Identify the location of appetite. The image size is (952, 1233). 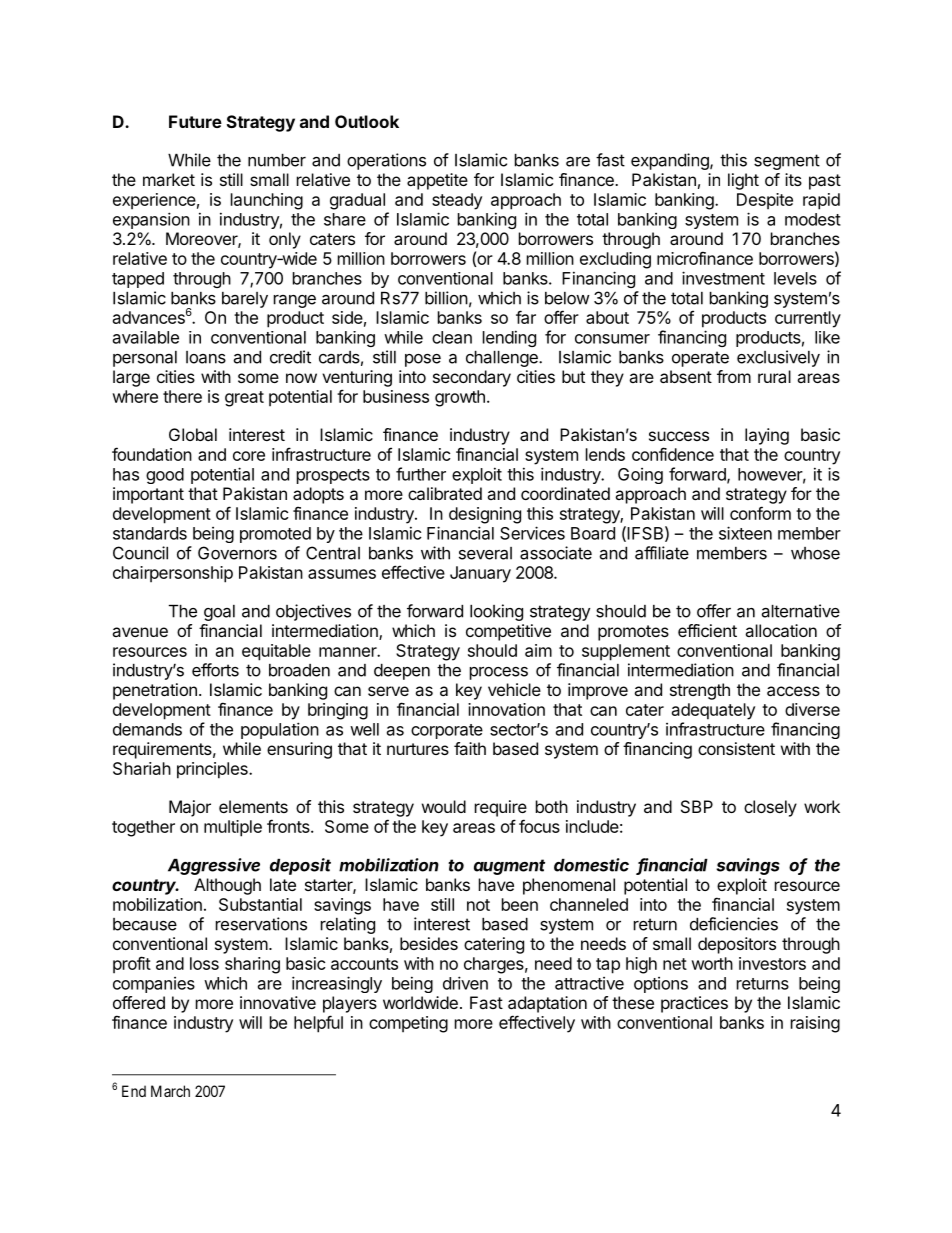
(437, 181).
